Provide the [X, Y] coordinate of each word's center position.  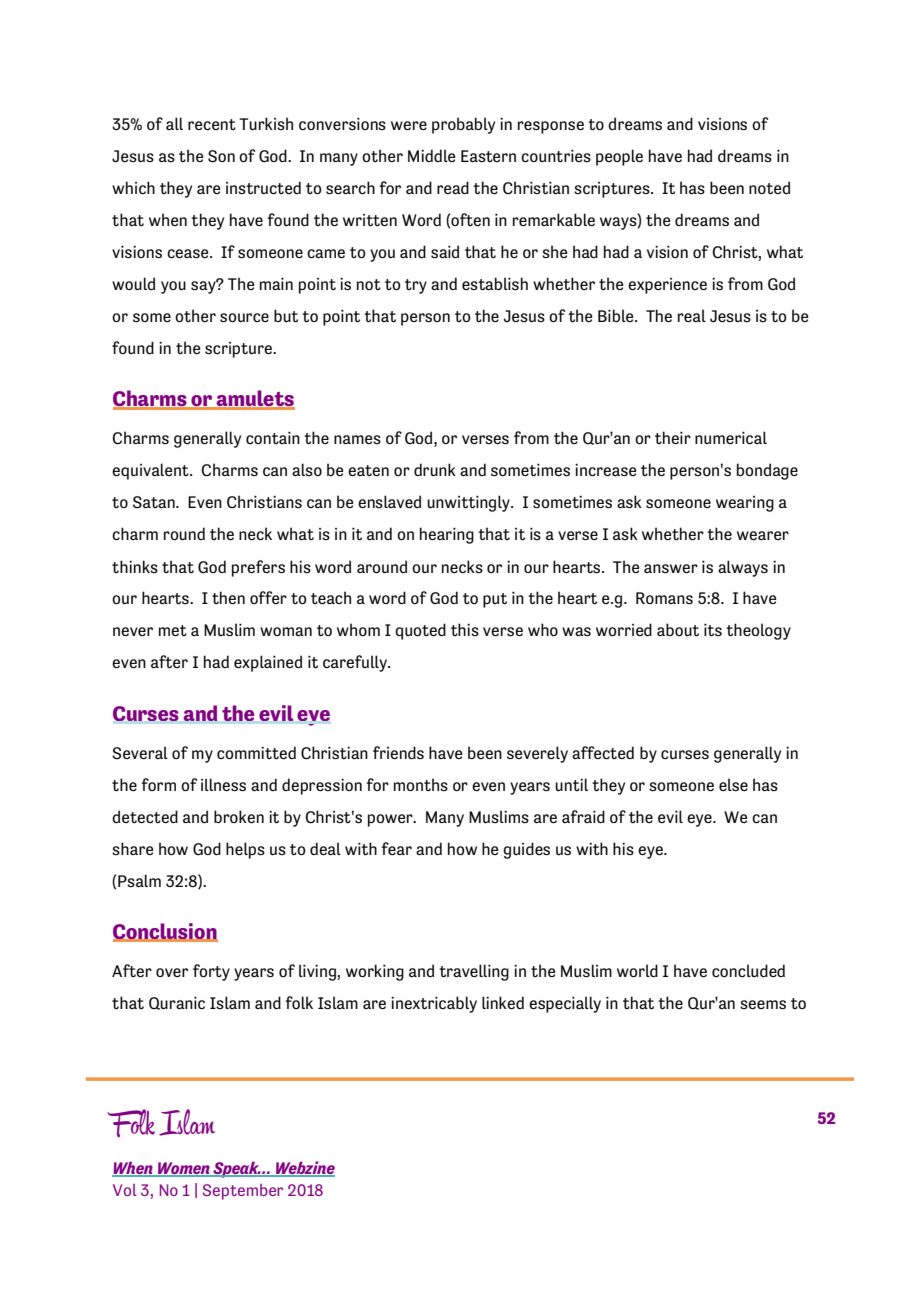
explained [268, 663]
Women [184, 1169]
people [619, 157]
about [678, 629]
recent [212, 124]
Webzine [304, 1169]
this [465, 629]
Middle [431, 155]
